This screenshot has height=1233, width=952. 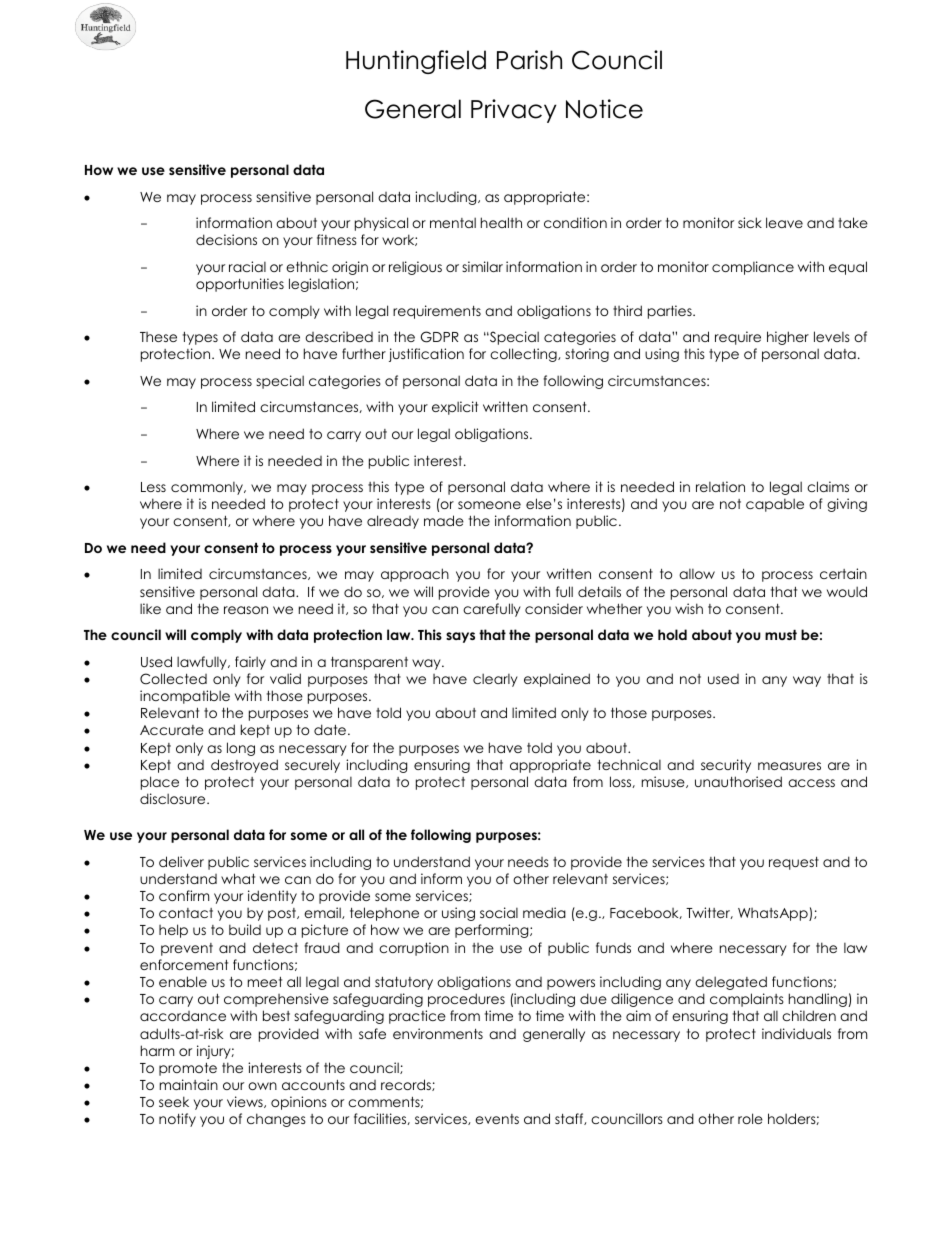 What do you see at coordinates (554, 608) in the screenshot?
I see `consider` at bounding box center [554, 608].
